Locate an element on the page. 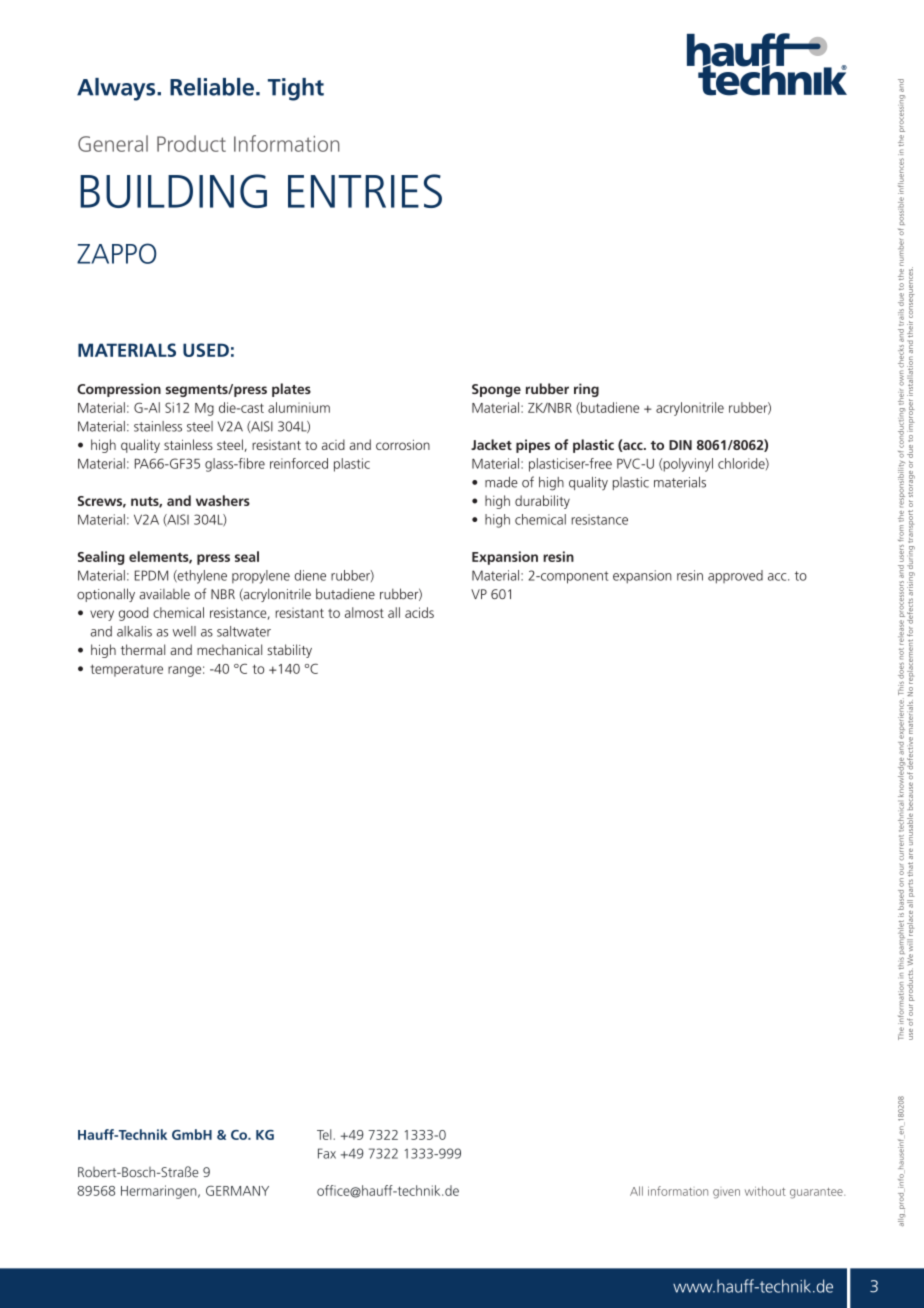 The height and width of the document is (1308, 924). temperature is located at coordinates (126, 670).
